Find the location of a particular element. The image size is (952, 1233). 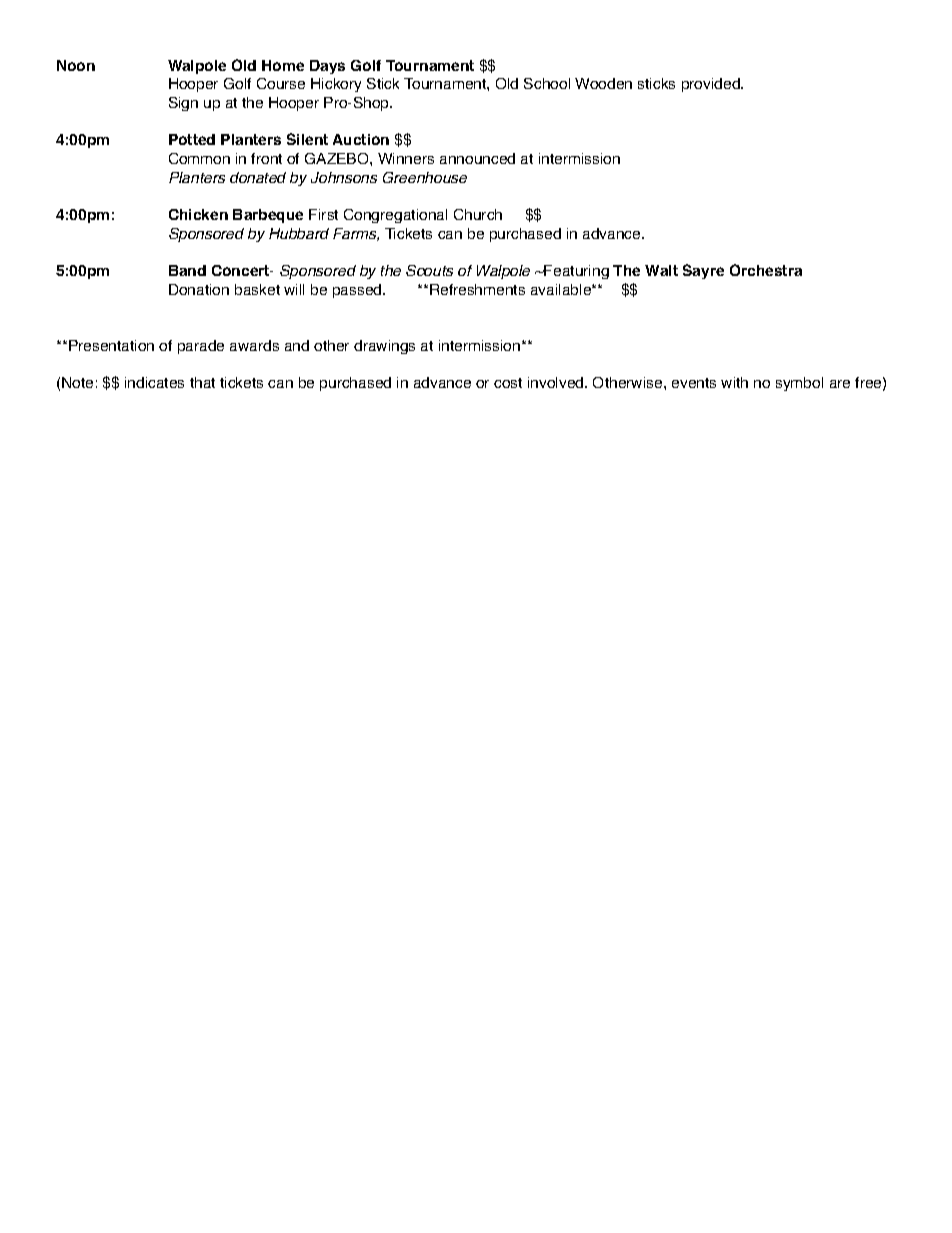

Band is located at coordinates (187, 270).
